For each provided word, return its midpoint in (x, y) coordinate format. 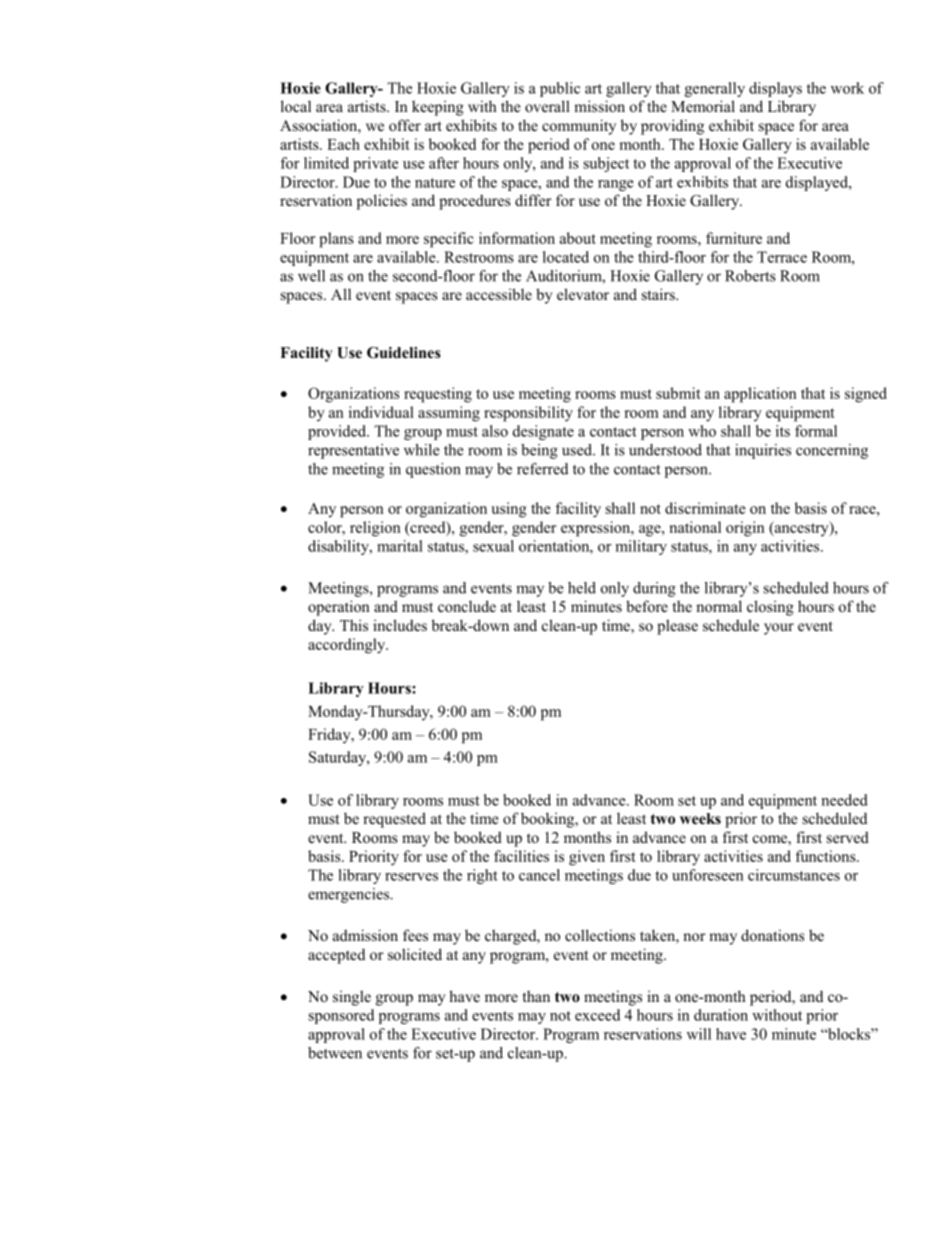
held (582, 588)
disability (339, 547)
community (579, 127)
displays (775, 89)
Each (343, 144)
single (352, 998)
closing (770, 608)
